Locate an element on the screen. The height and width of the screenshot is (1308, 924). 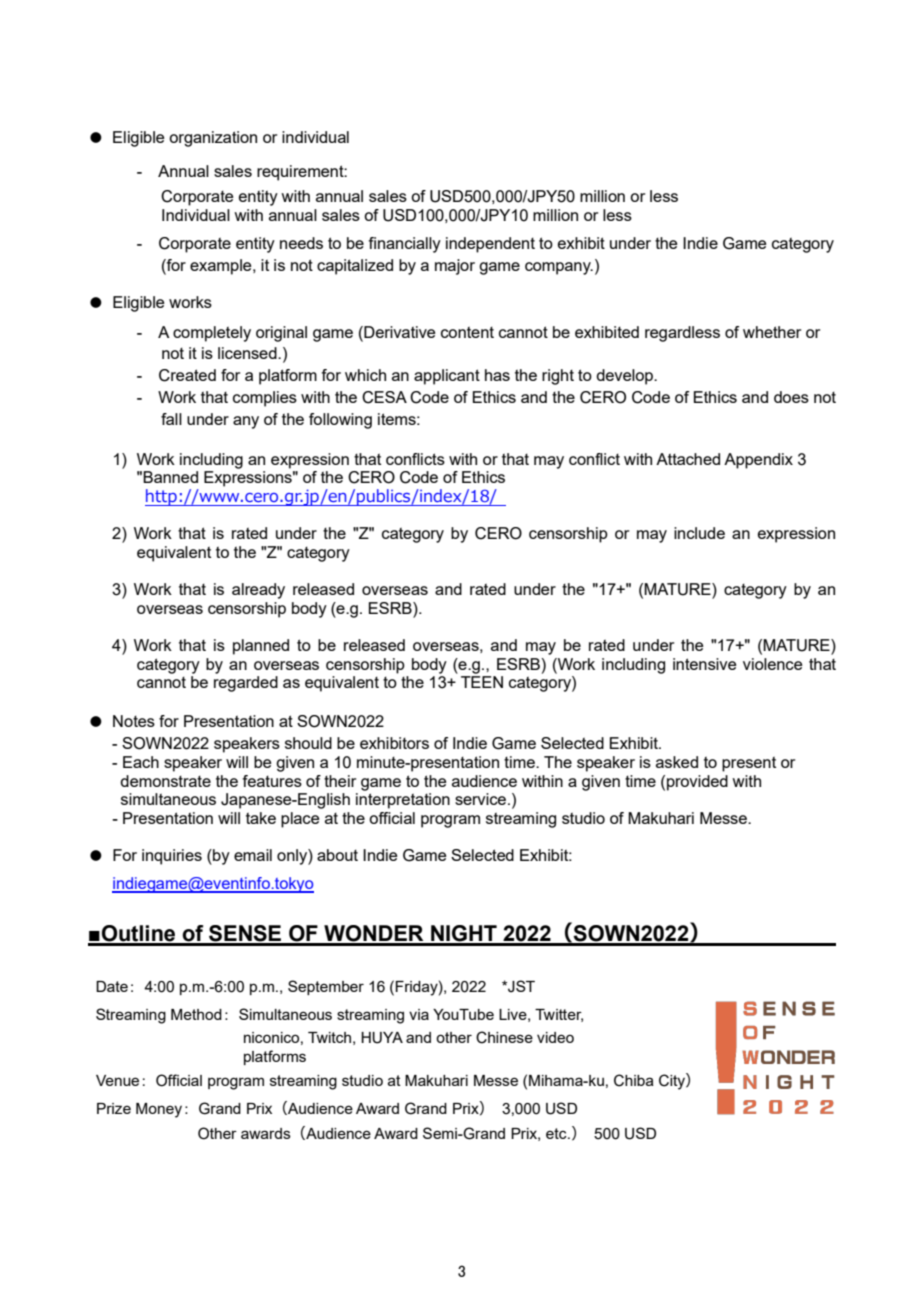
company is located at coordinates (559, 268).
